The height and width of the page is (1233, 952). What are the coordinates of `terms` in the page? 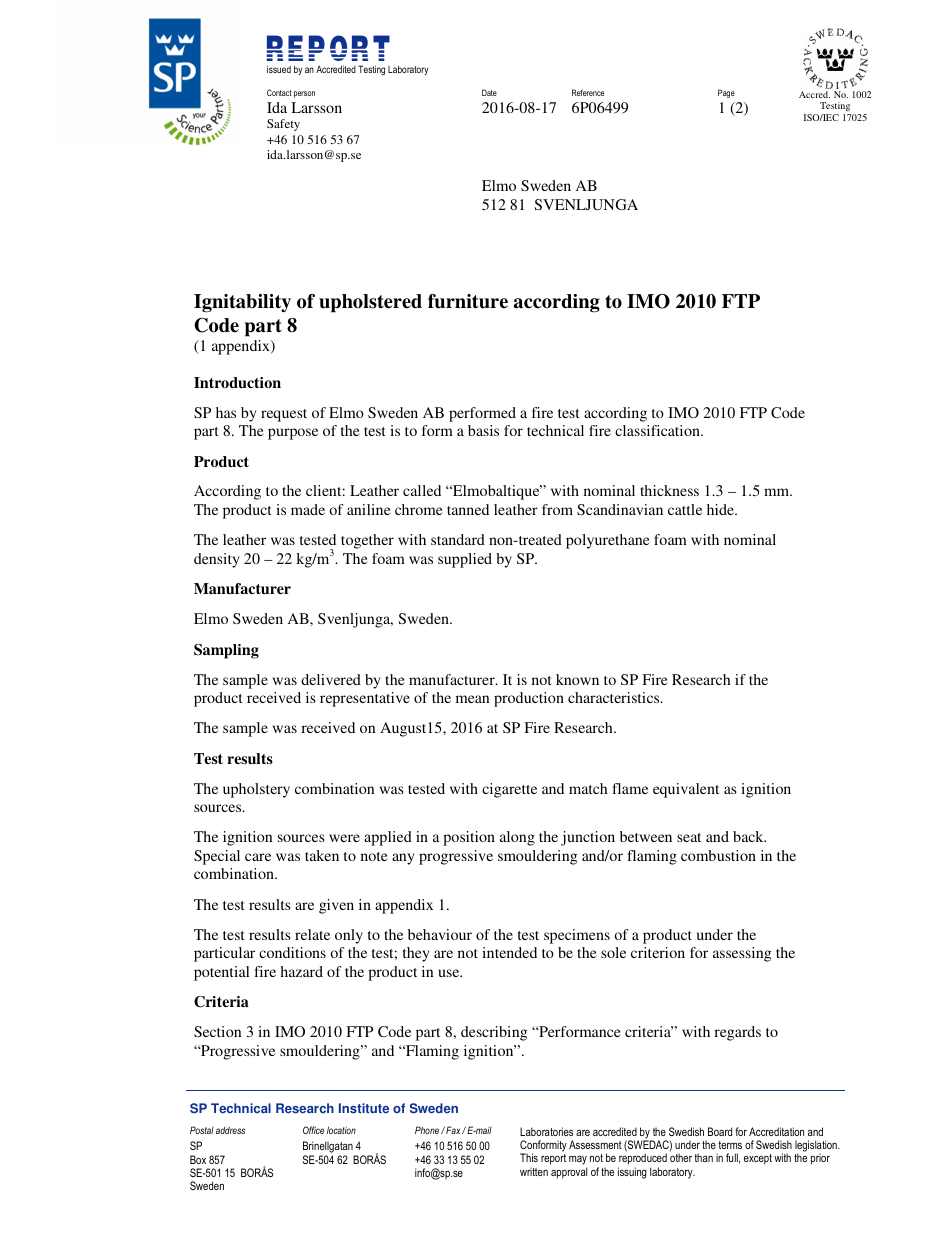 It's located at (730, 1145).
